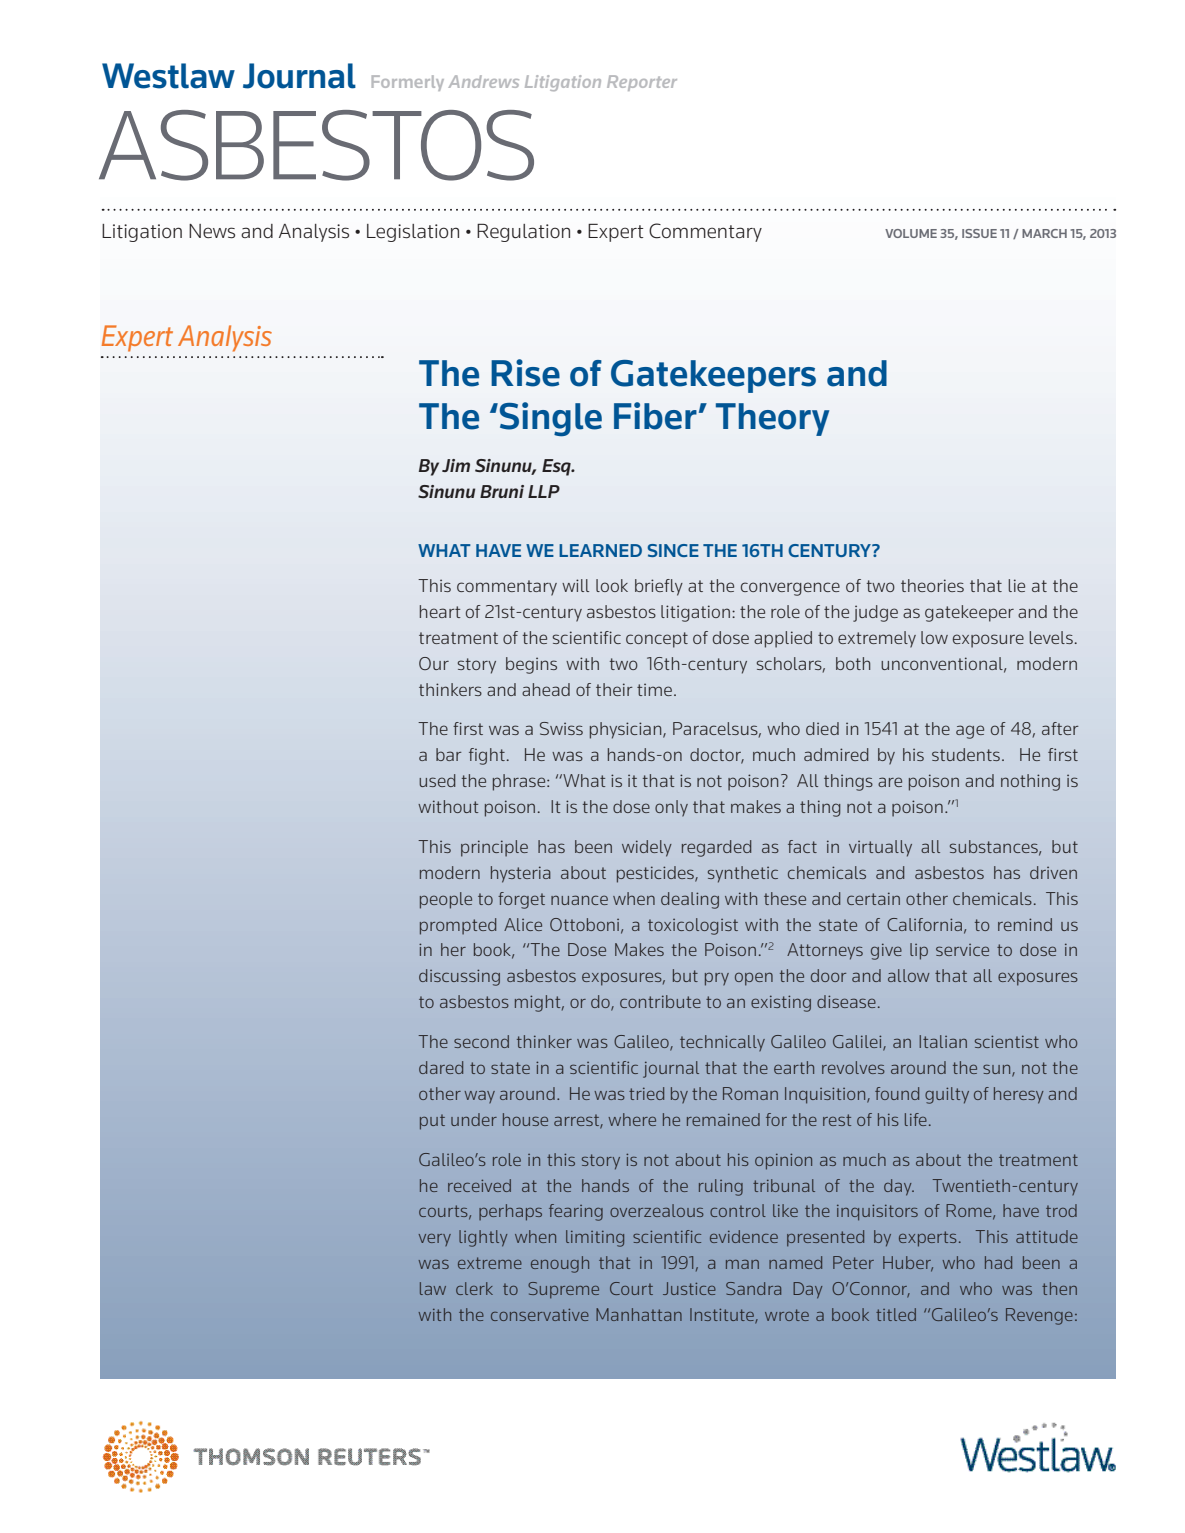 The height and width of the screenshot is (1533, 1185). I want to click on very, so click(435, 1240).
